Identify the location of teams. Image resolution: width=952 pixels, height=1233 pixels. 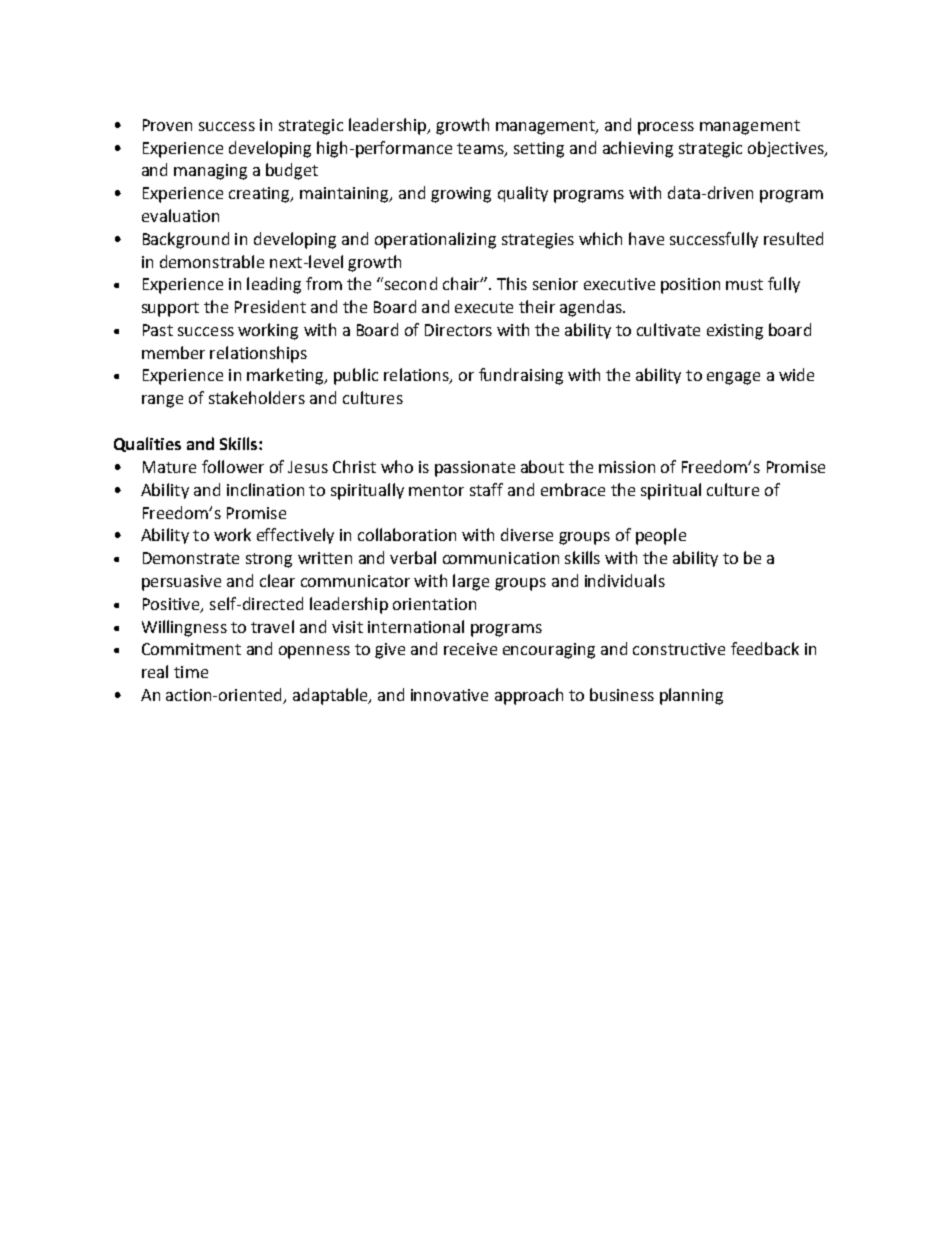
(481, 149).
